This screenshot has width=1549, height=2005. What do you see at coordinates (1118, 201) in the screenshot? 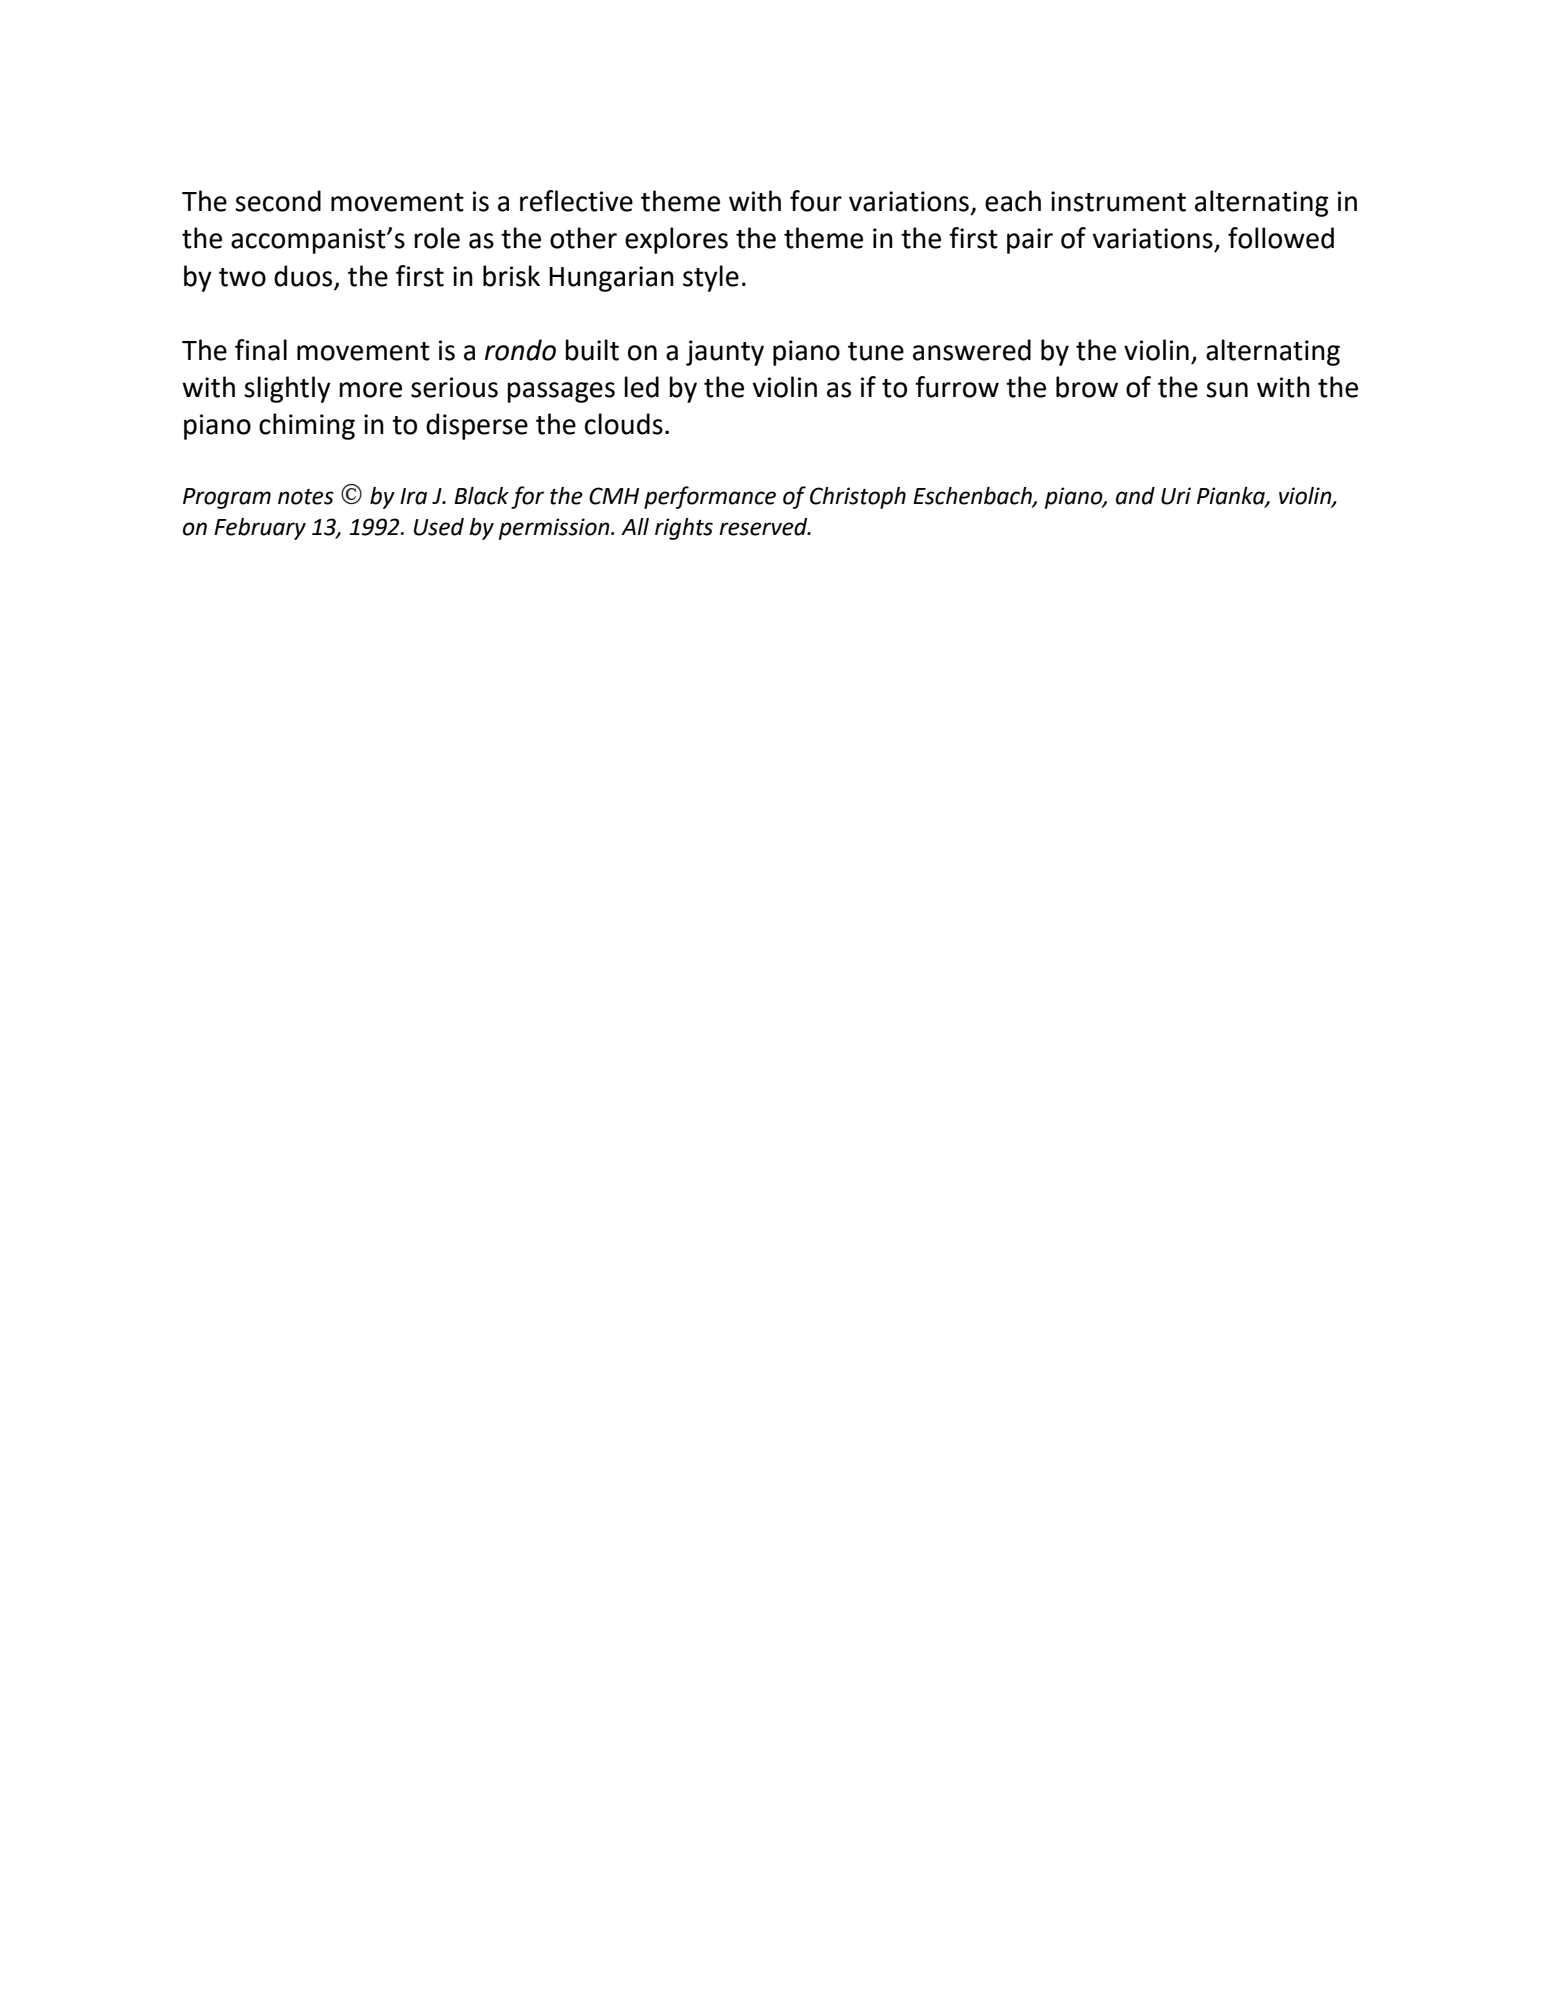
I see `instrument` at bounding box center [1118, 201].
